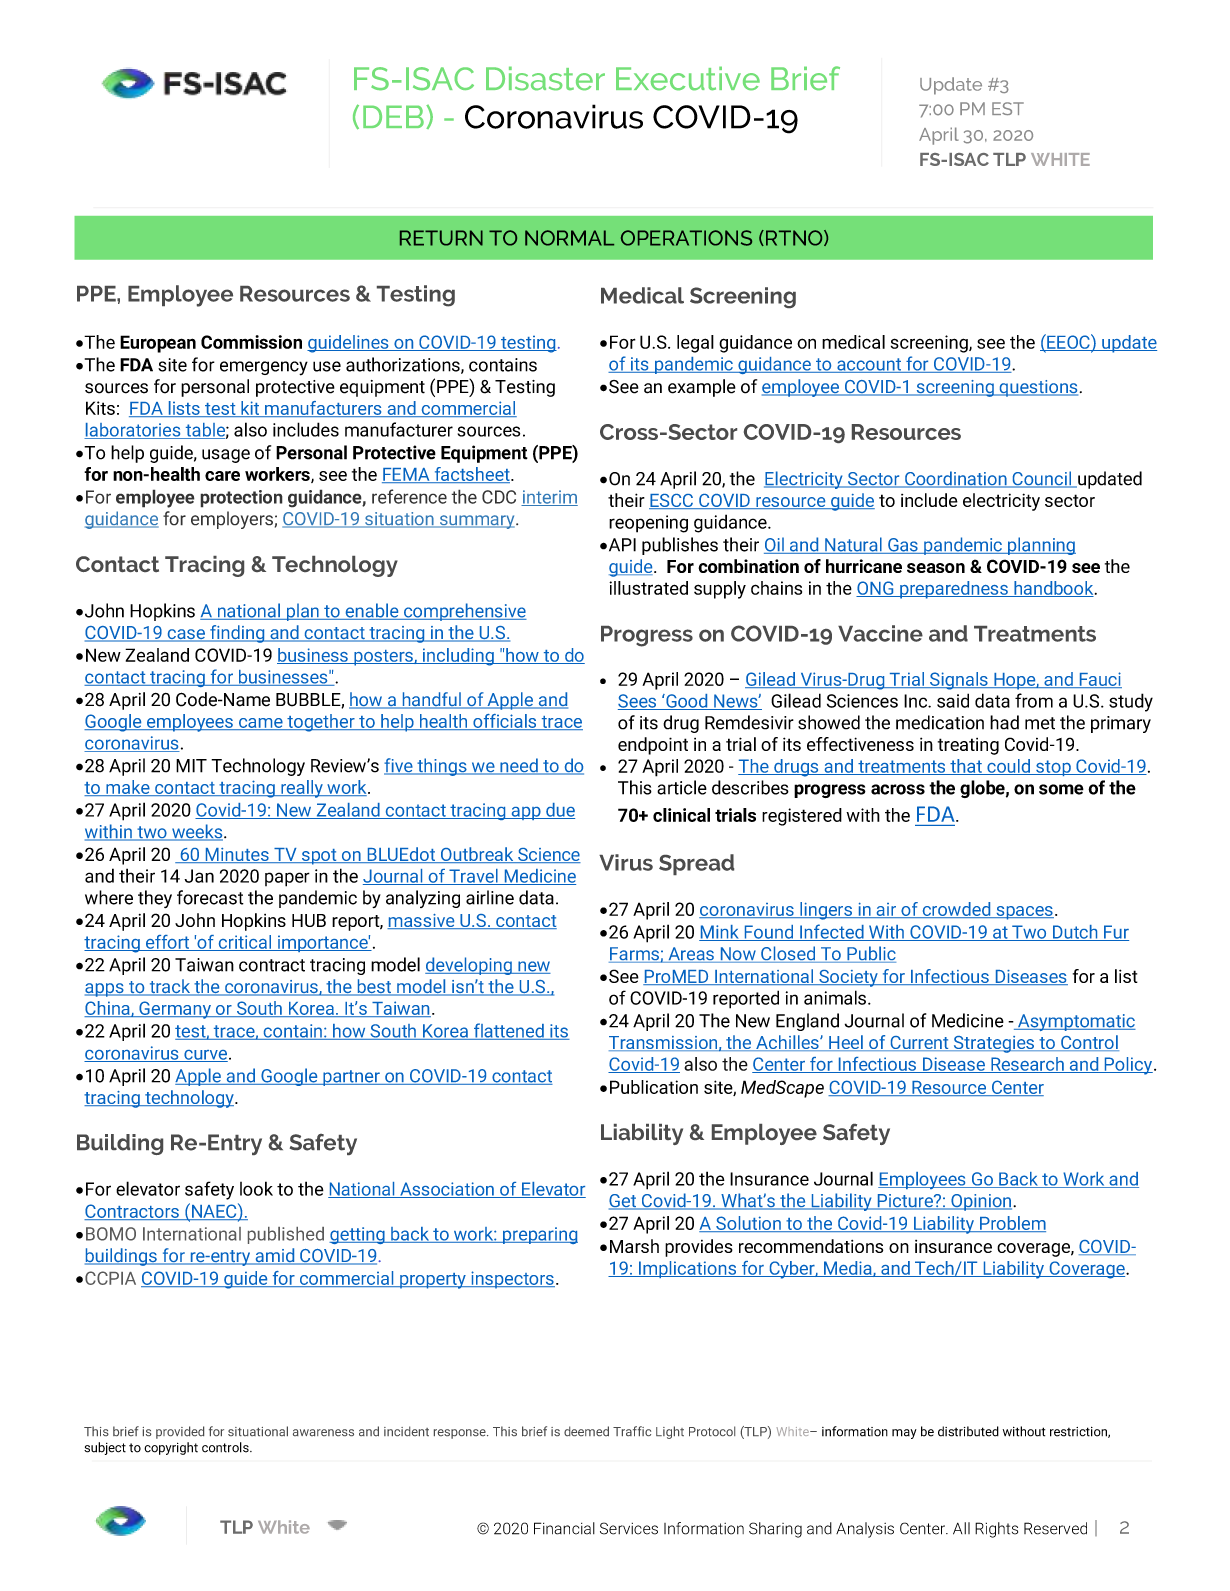 Image resolution: width=1230 pixels, height=1591 pixels. Describe the element at coordinates (545, 78) in the document. I see `Disaster` at that location.
